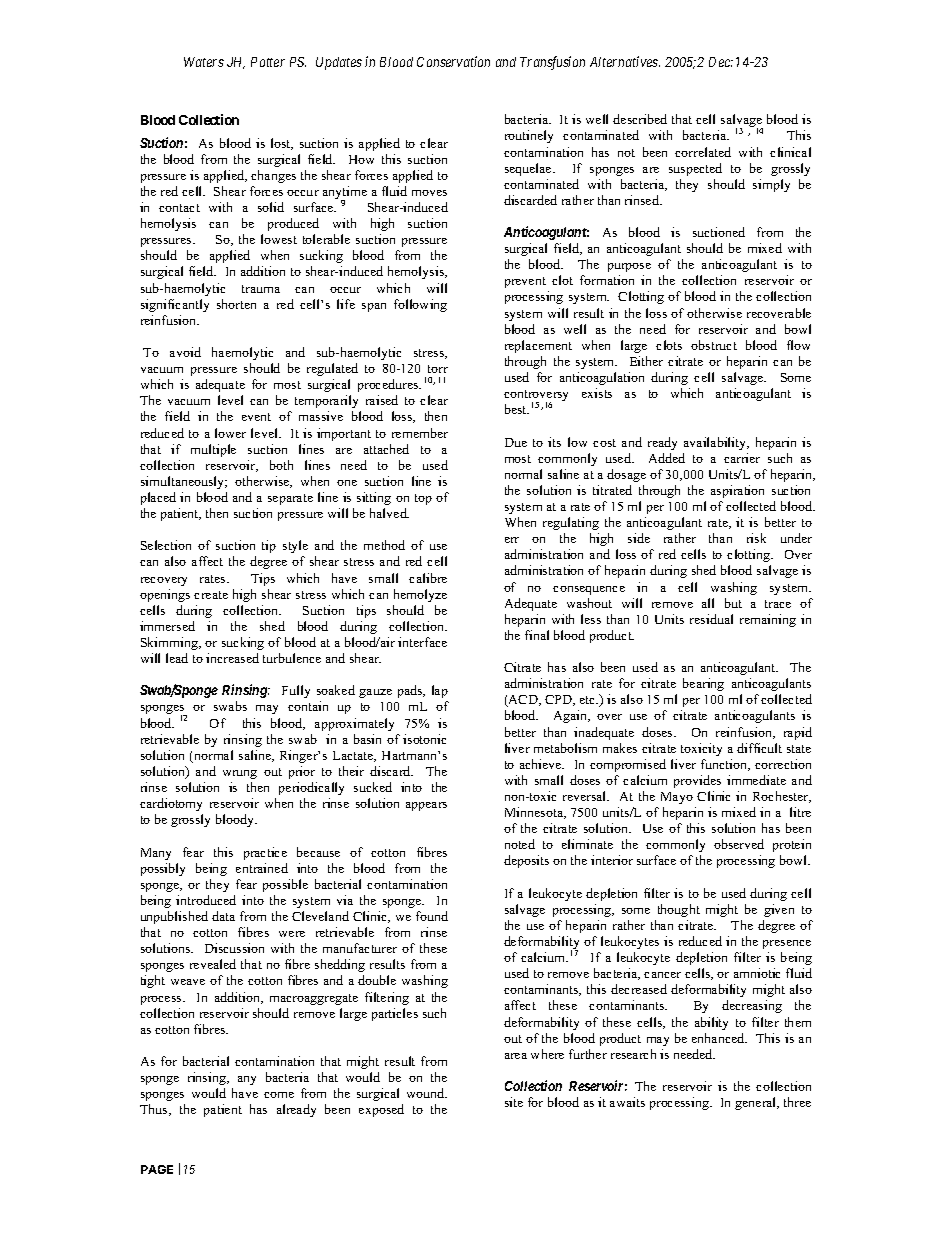 The width and height of the screenshot is (952, 1233). I want to click on torr, so click(438, 369).
